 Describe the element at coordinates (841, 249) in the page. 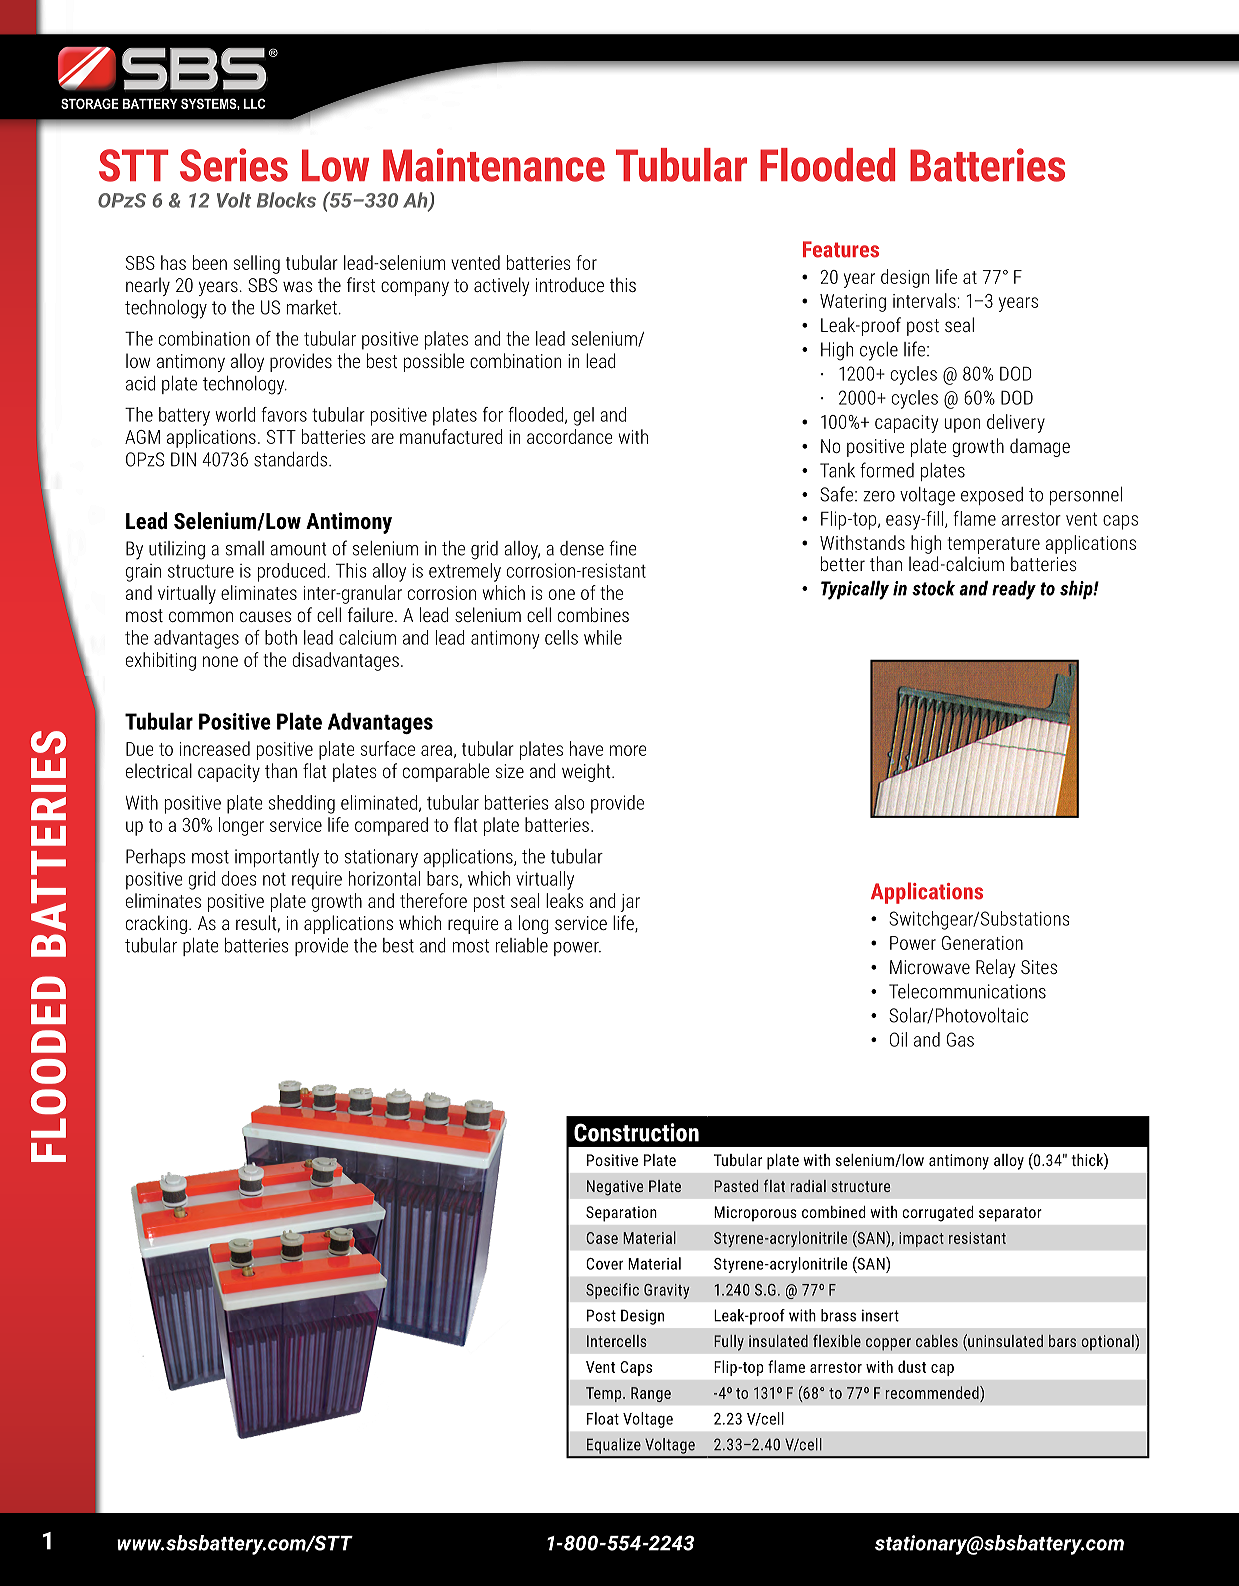

I see `Features` at that location.
